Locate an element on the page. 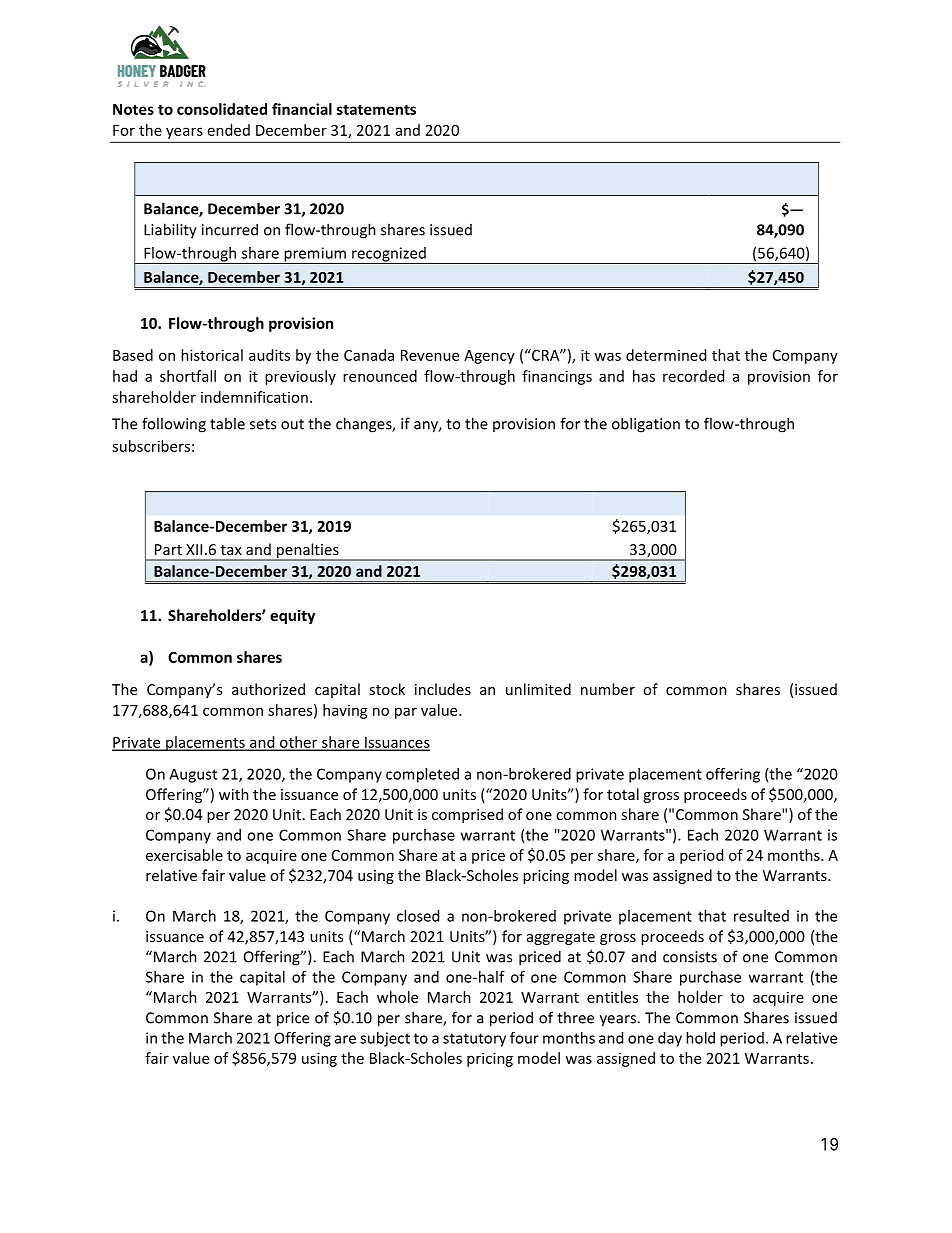  subject is located at coordinates (385, 1039).
